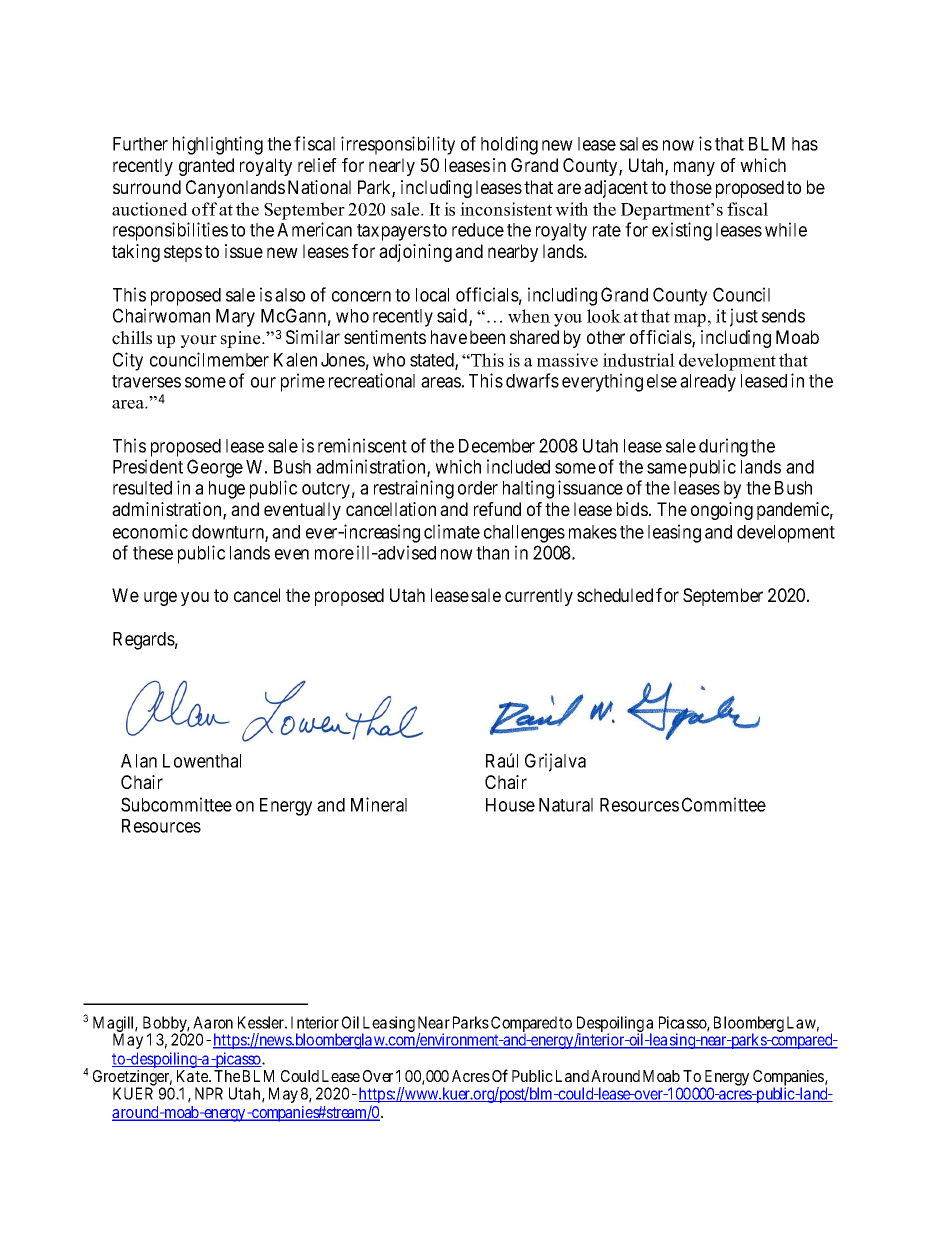 This image has width=952, height=1233. What do you see at coordinates (694, 168) in the image?
I see `many` at bounding box center [694, 168].
